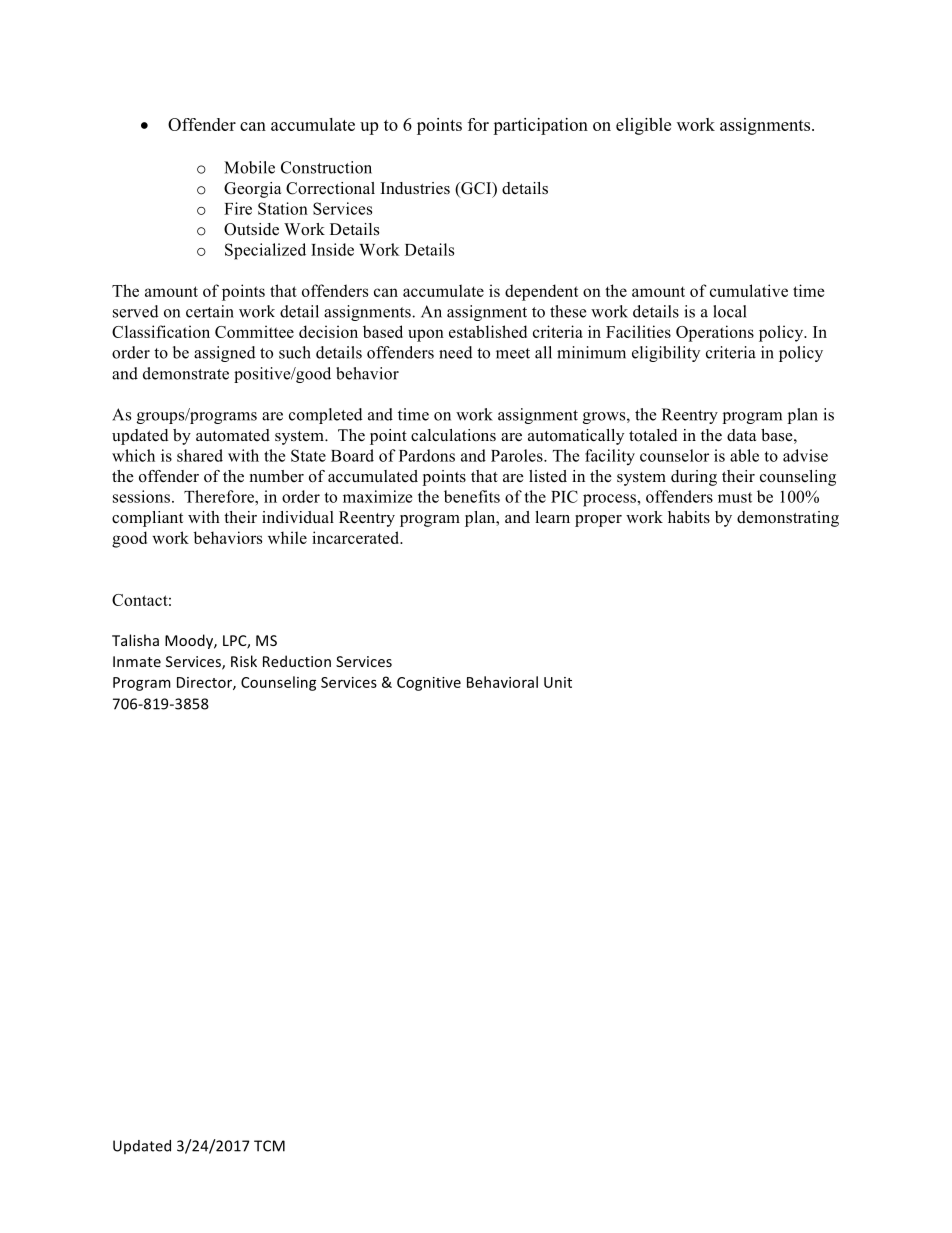  What do you see at coordinates (415, 188) in the screenshot?
I see `Industries` at bounding box center [415, 188].
